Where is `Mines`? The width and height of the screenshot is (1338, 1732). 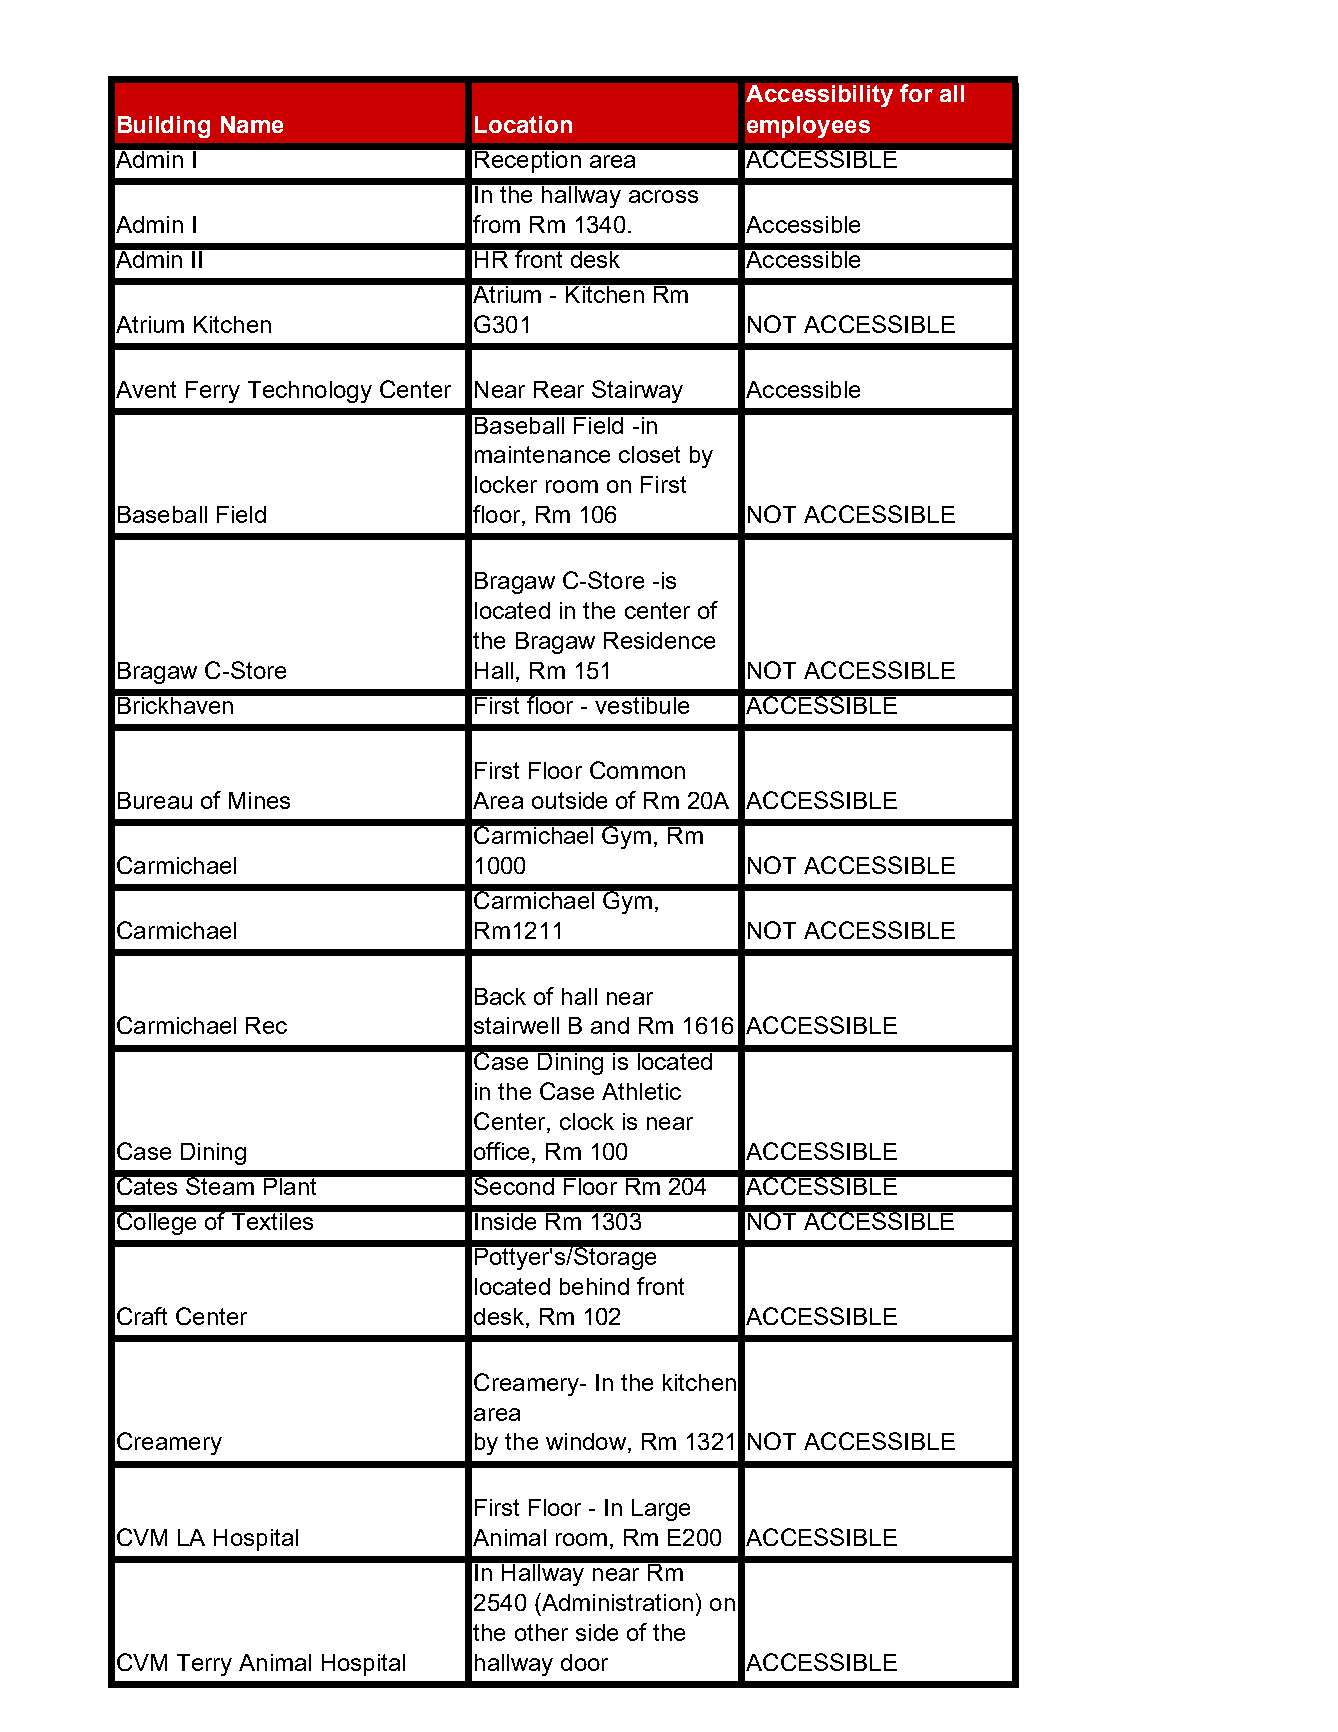
Mines is located at coordinates (259, 800).
